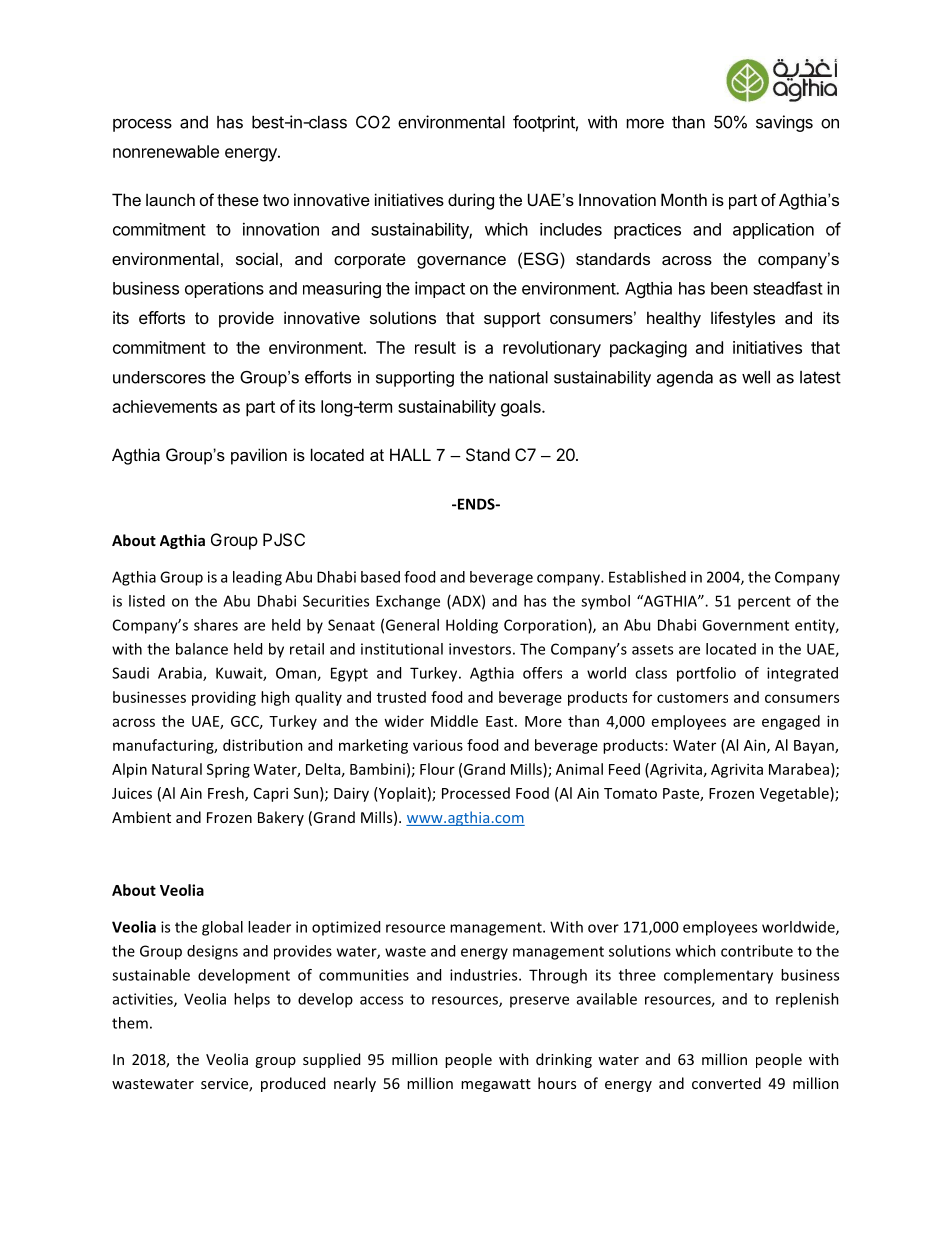 The width and height of the screenshot is (952, 1233). What do you see at coordinates (437, 769) in the screenshot?
I see `Flour` at bounding box center [437, 769].
